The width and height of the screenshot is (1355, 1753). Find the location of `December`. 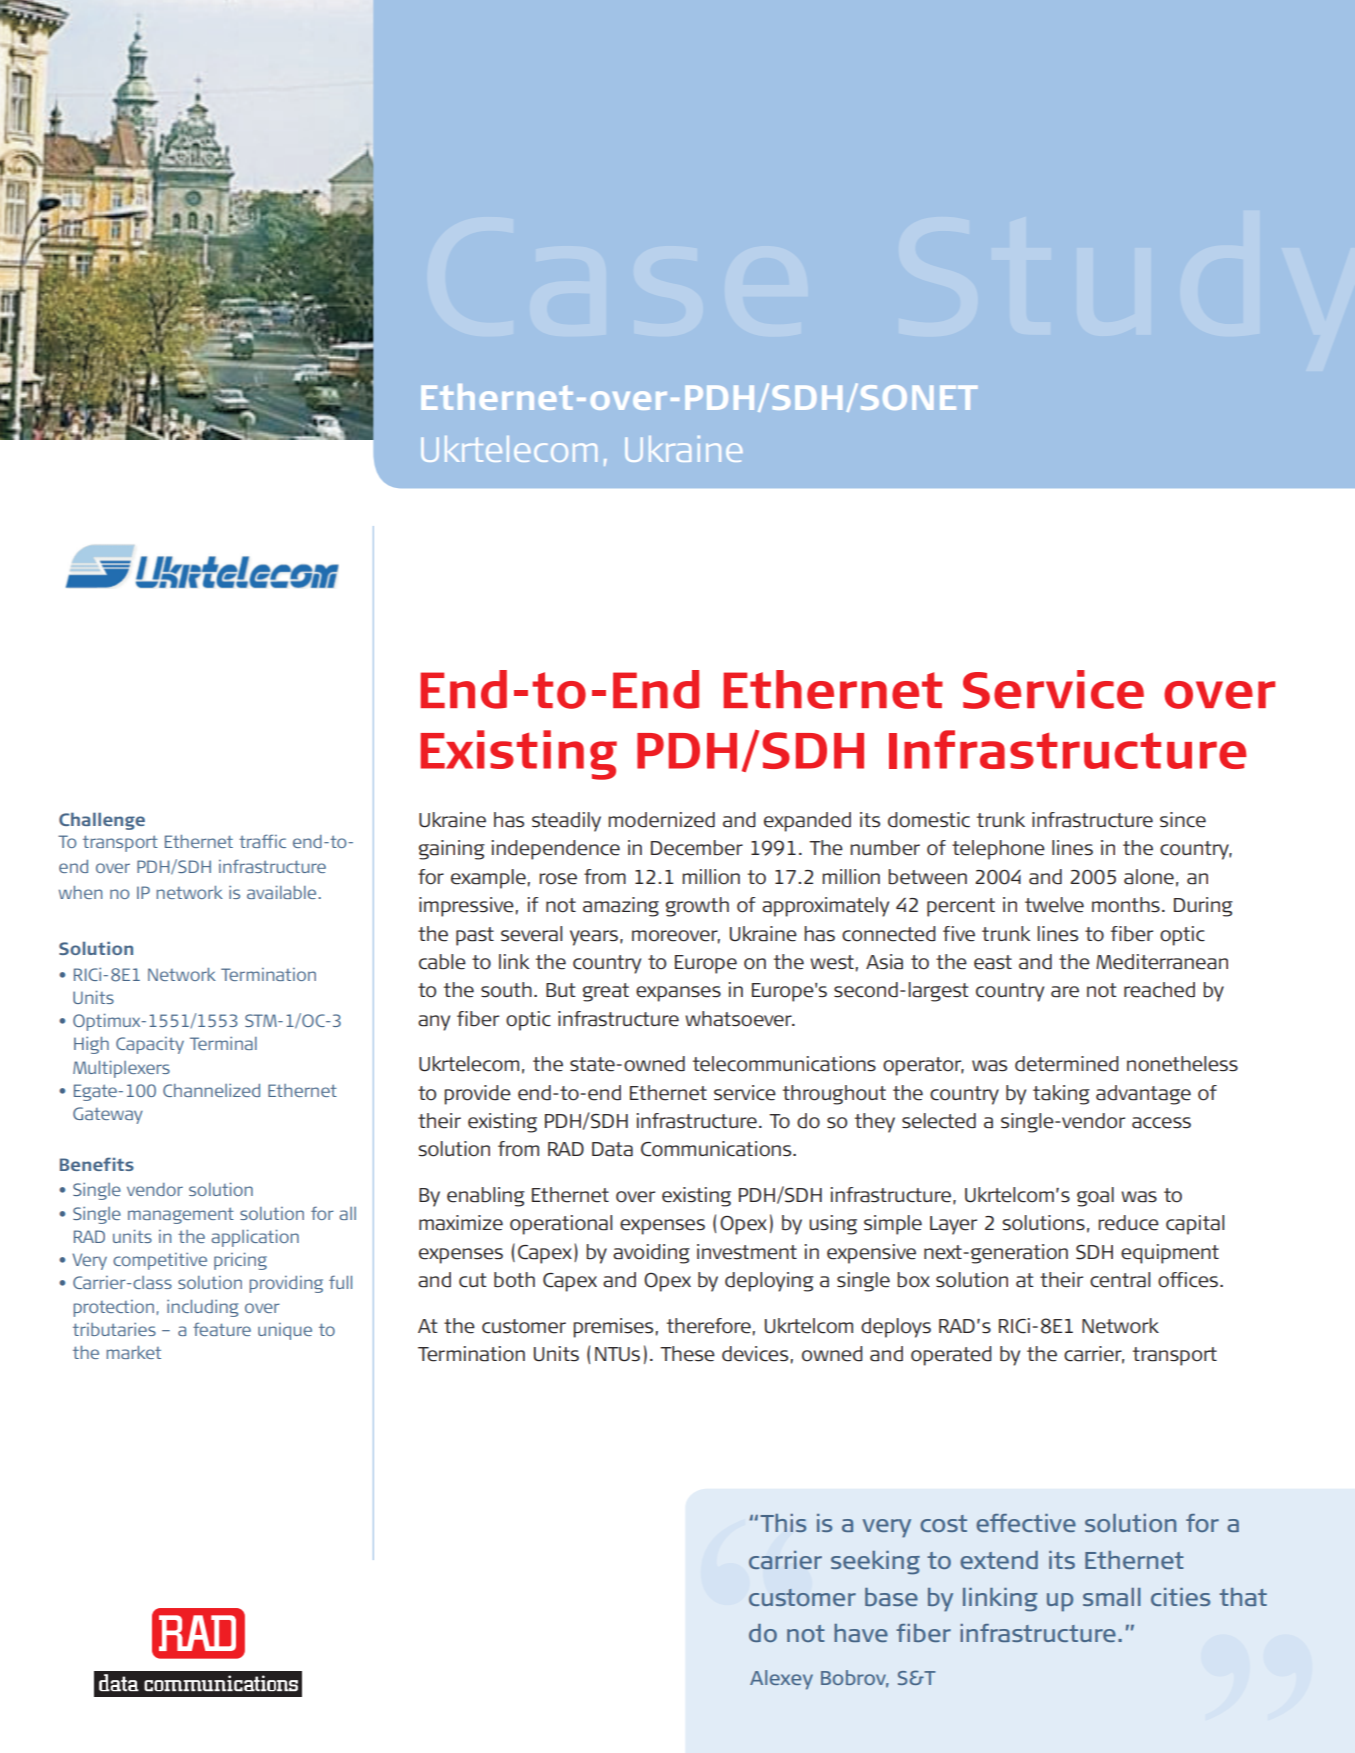

December is located at coordinates (697, 848).
